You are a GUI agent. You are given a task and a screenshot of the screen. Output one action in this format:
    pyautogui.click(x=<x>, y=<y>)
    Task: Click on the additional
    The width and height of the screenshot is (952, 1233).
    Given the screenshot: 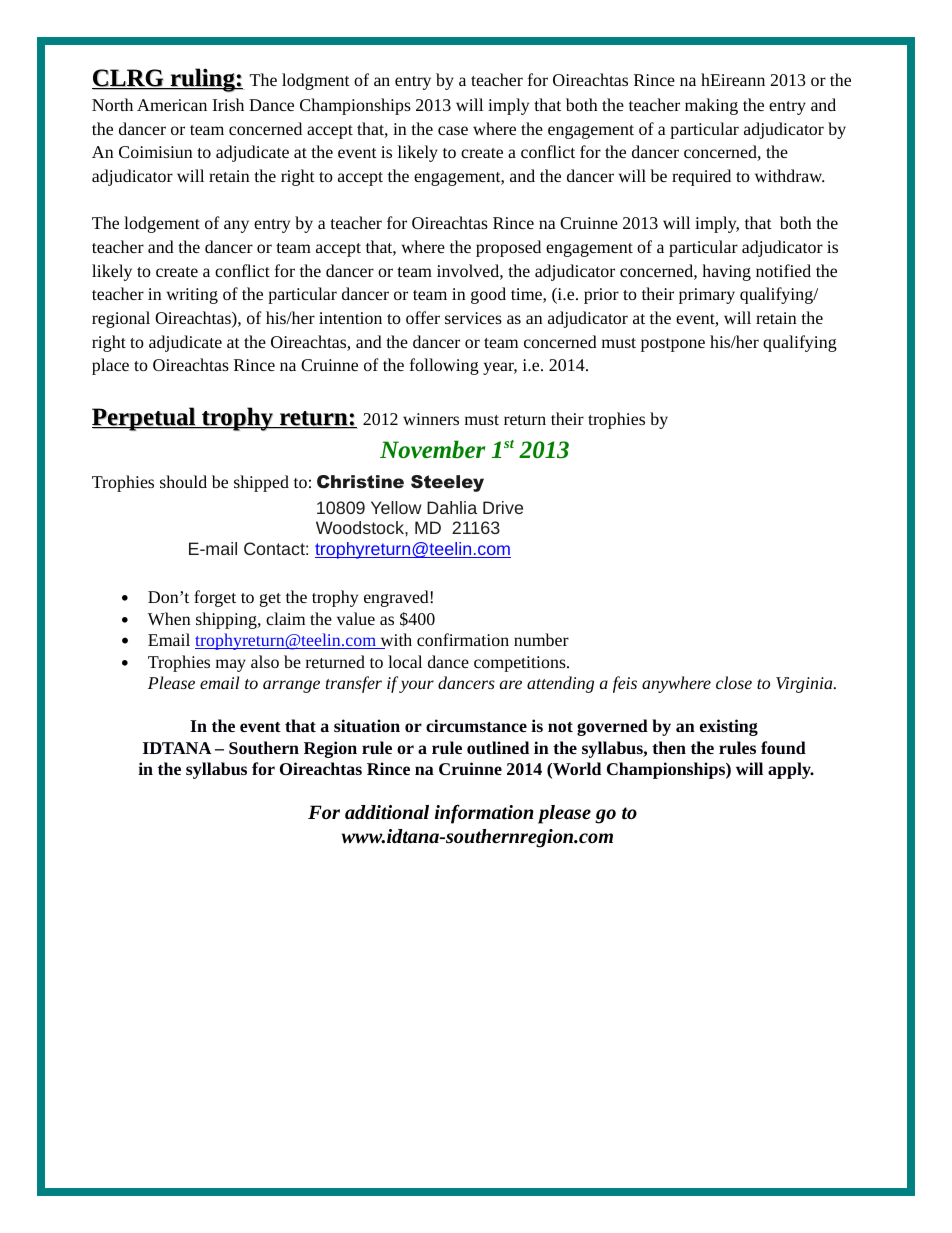 What is the action you would take?
    pyautogui.click(x=387, y=812)
